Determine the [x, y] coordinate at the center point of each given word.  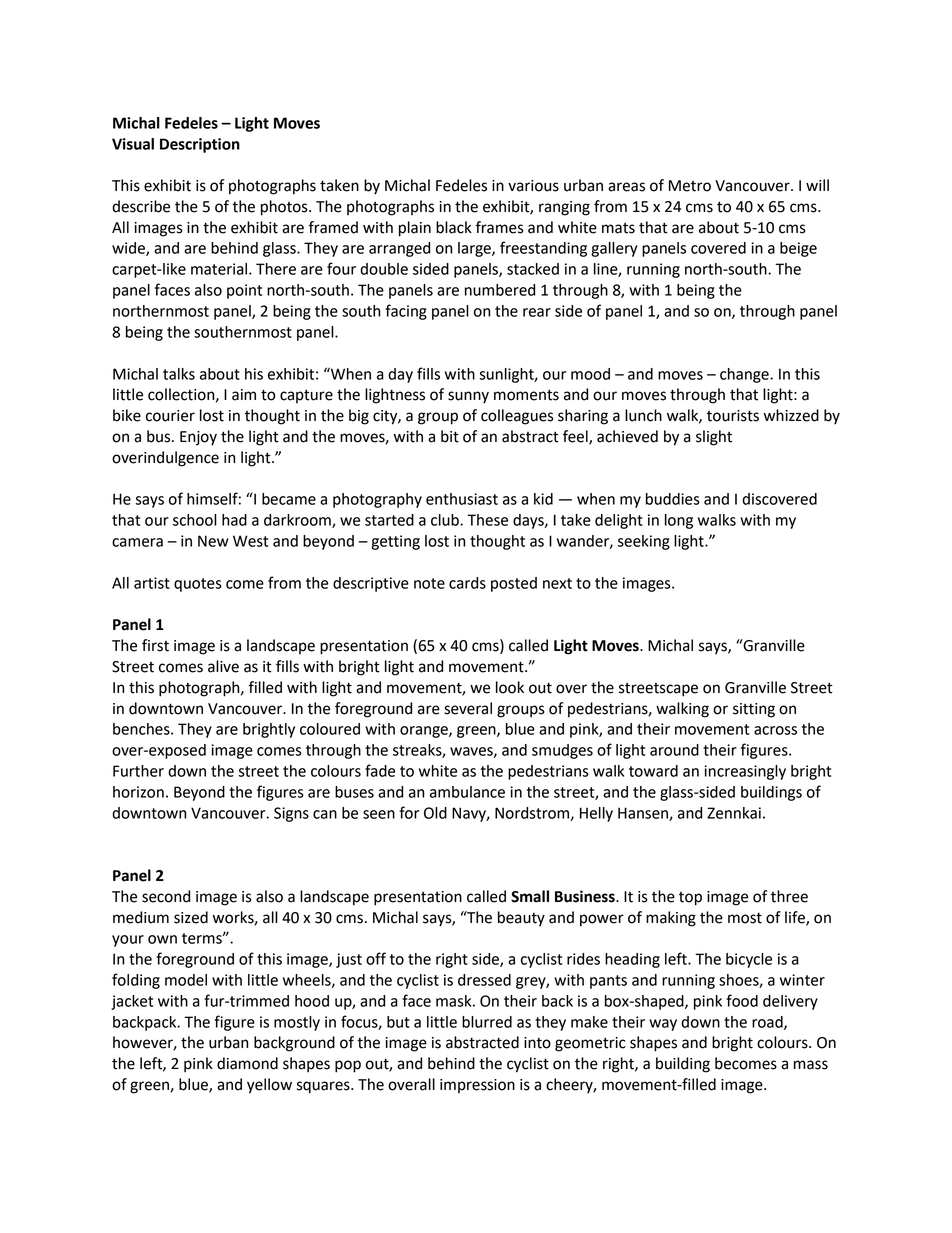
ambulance [467, 792]
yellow [269, 1086]
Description [200, 145]
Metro [690, 186]
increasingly [745, 772]
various [533, 186]
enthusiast [462, 499]
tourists [733, 416]
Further [138, 771]
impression [477, 1086]
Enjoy [198, 438]
